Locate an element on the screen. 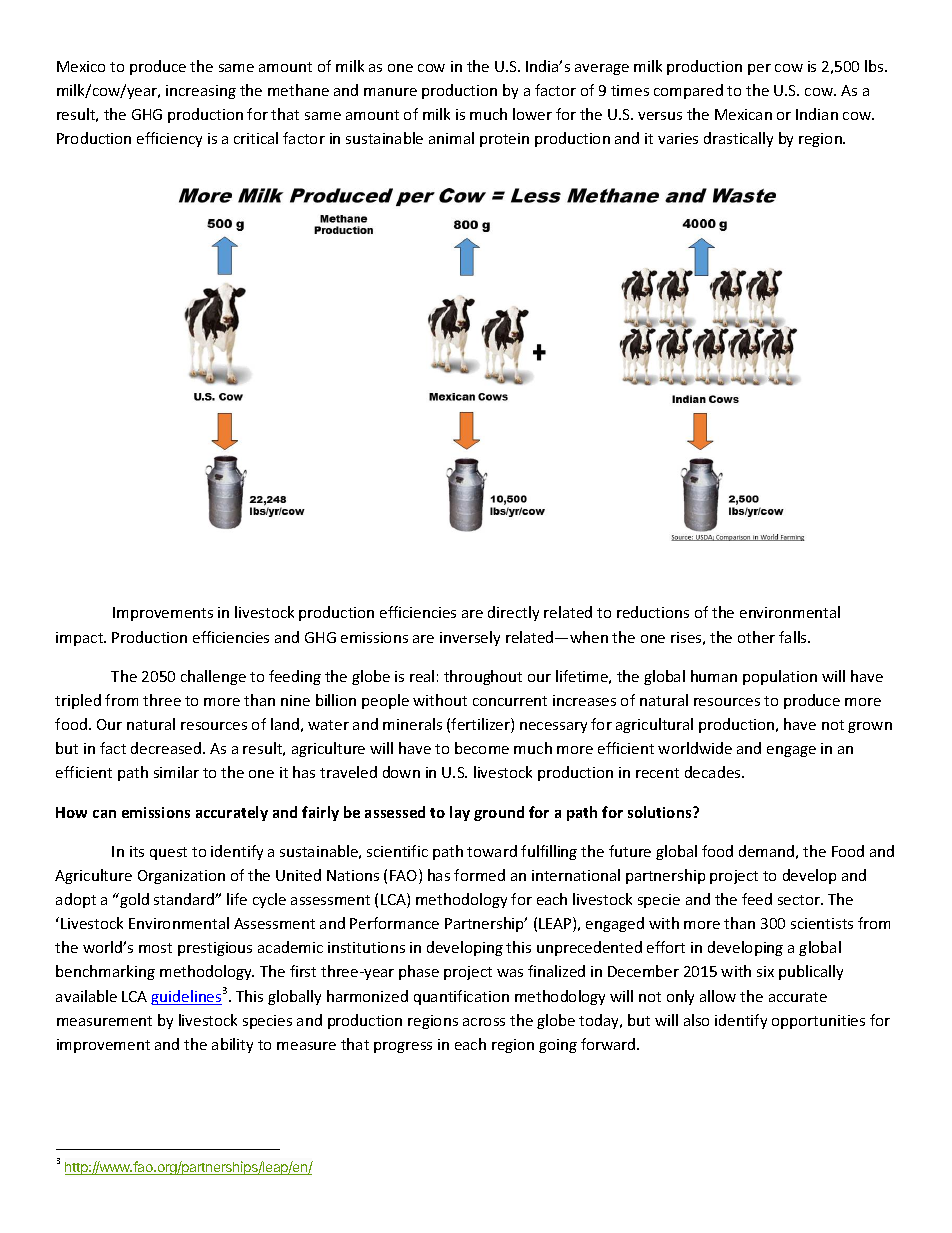 This screenshot has width=952, height=1233. directly is located at coordinates (513, 613).
